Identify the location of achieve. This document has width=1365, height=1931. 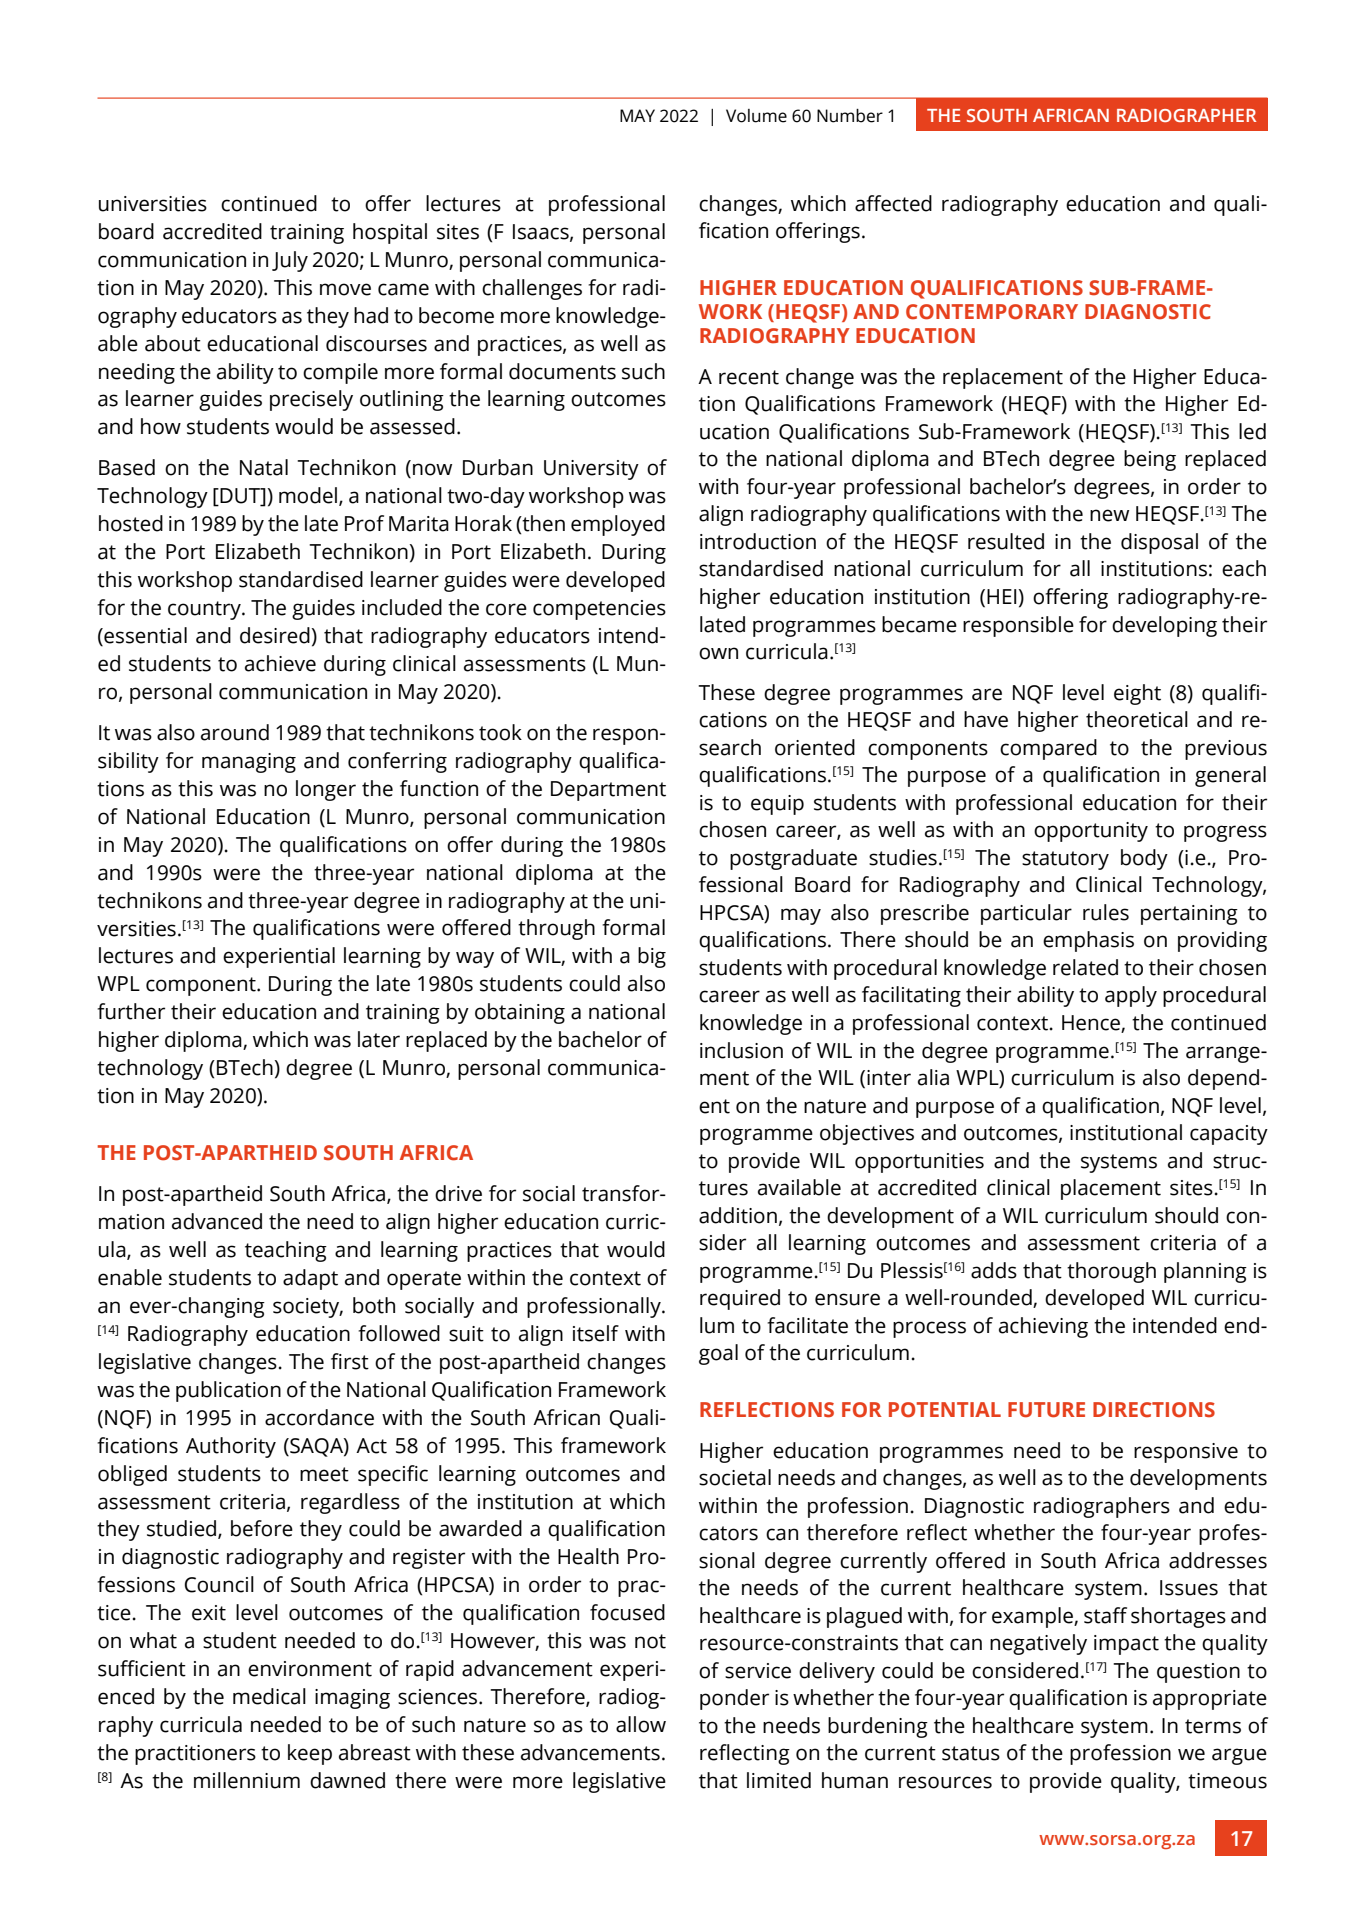
(280, 663).
